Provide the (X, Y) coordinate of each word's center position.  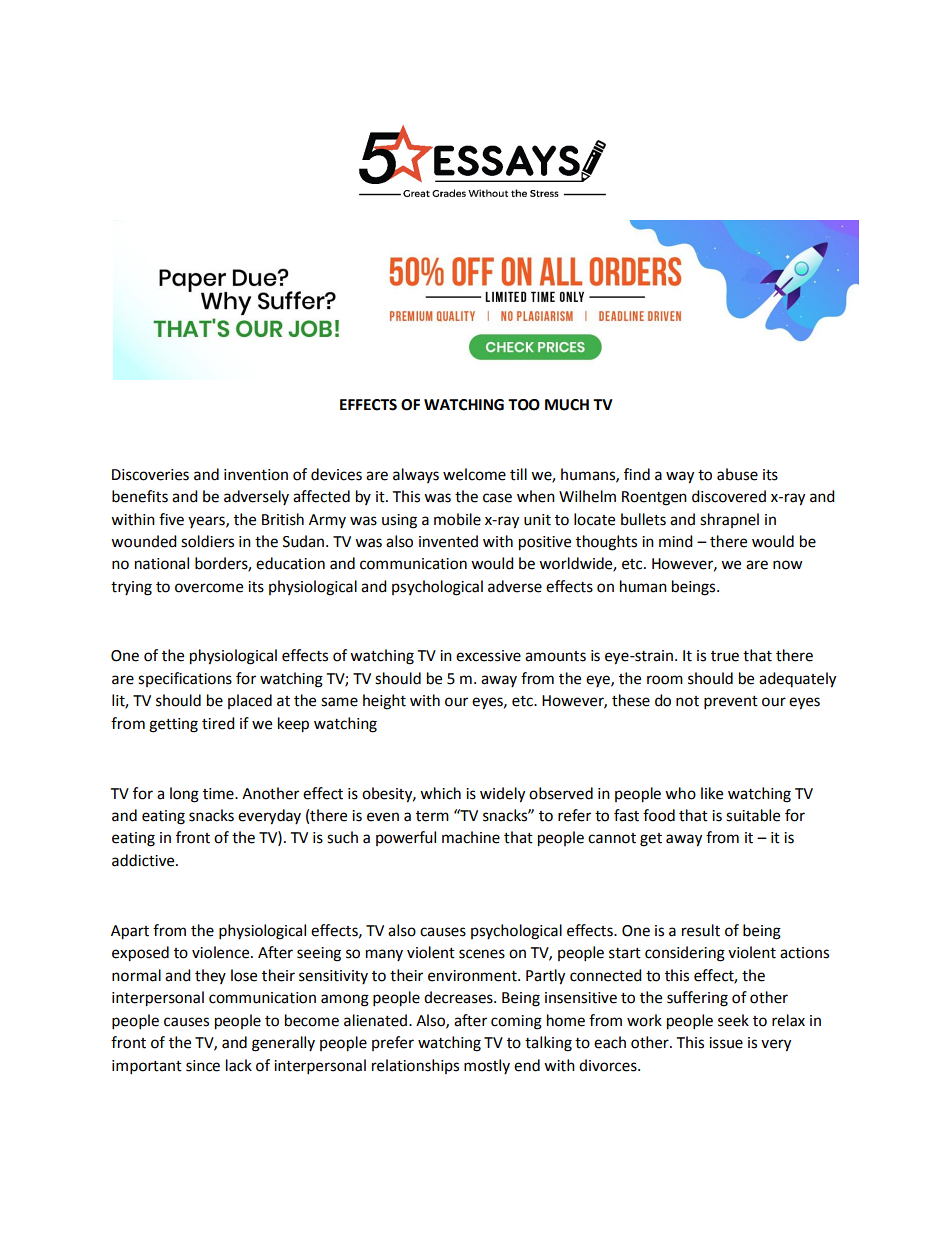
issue (726, 1043)
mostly (487, 1066)
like (712, 793)
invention (256, 475)
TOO (524, 405)
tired (218, 723)
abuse (737, 474)
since (203, 1066)
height (384, 702)
